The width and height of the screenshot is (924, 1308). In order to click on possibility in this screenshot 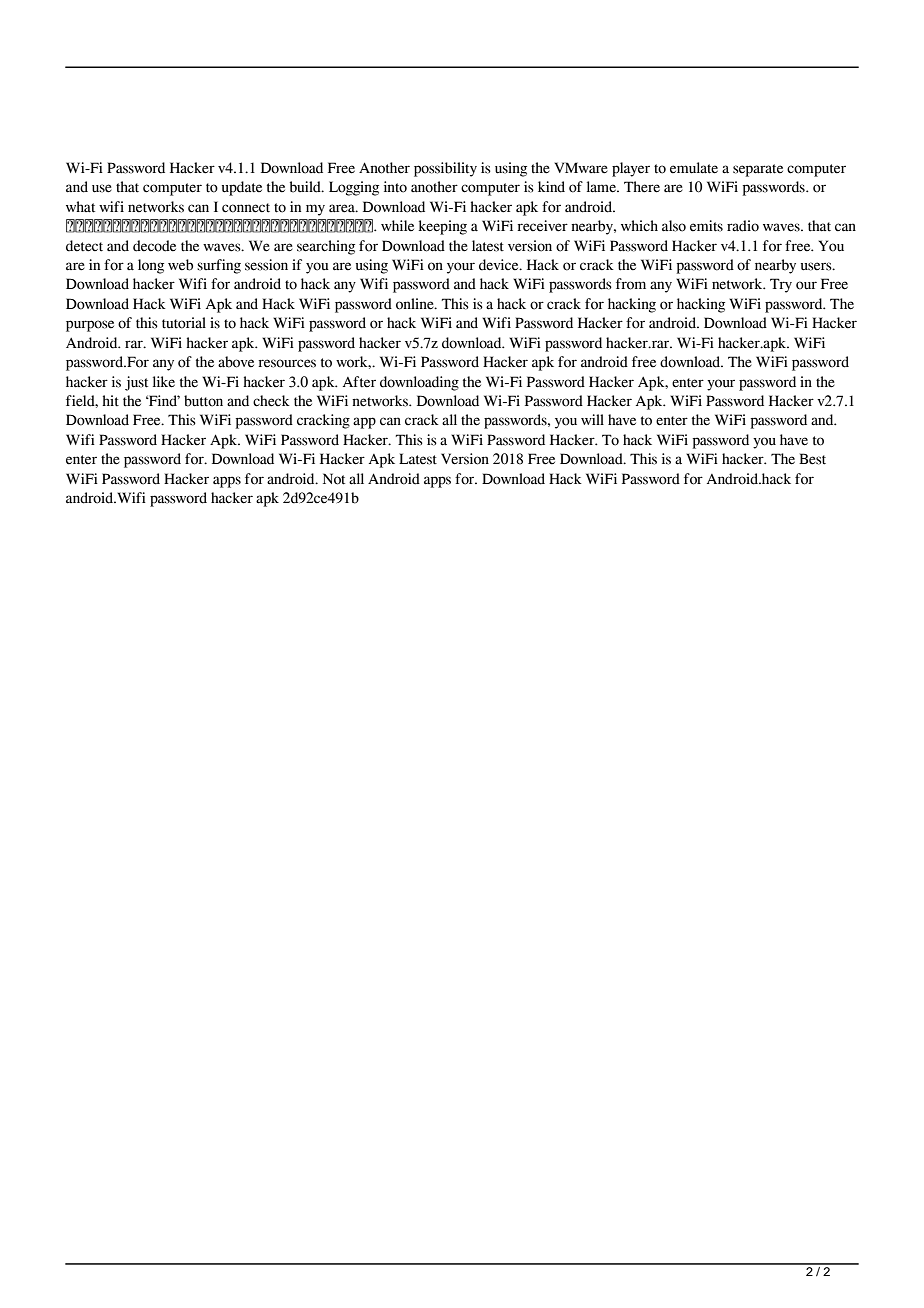, I will do `click(445, 169)`.
